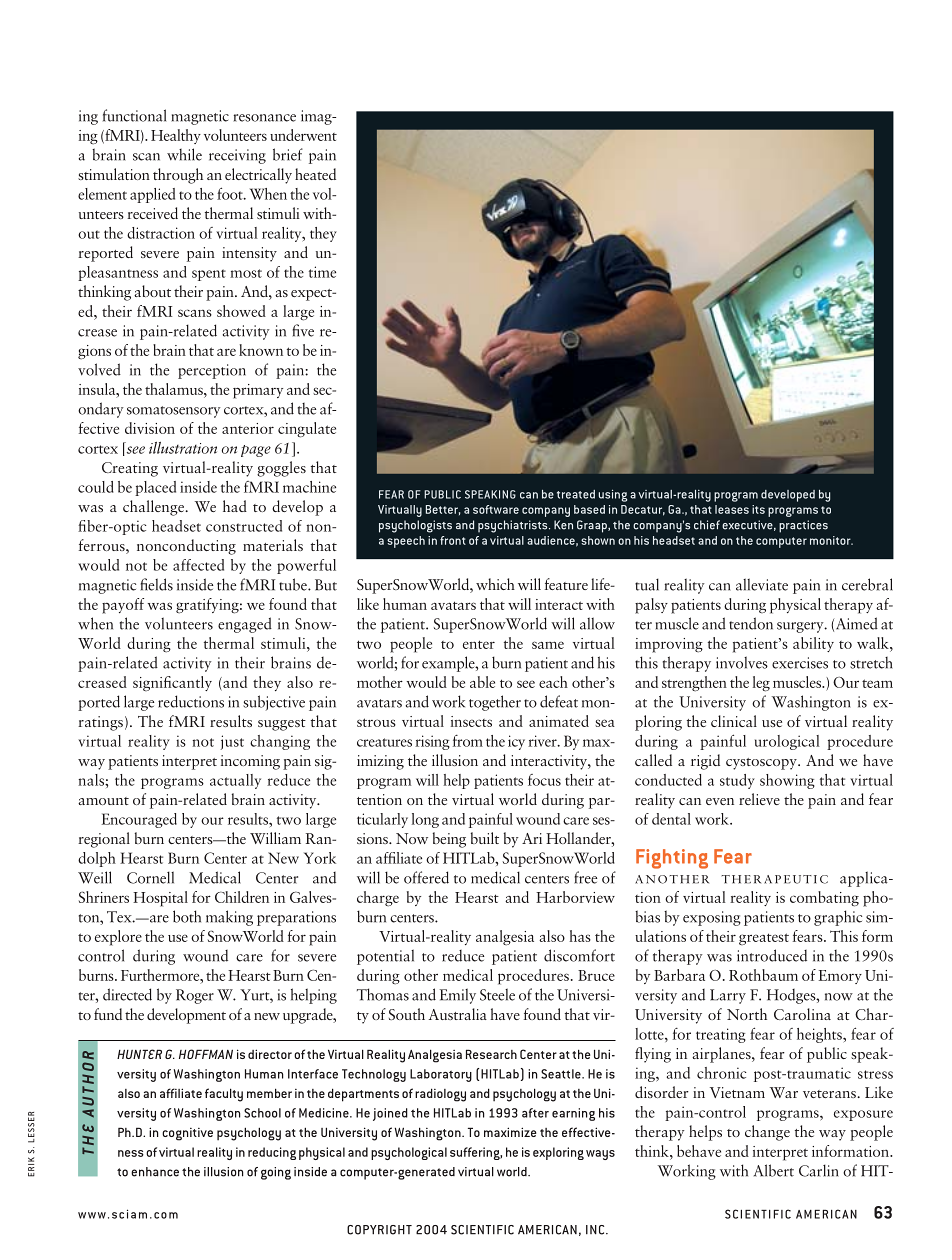 This document has width=952, height=1260. Describe the element at coordinates (496, 509) in the document. I see `software` at that location.
